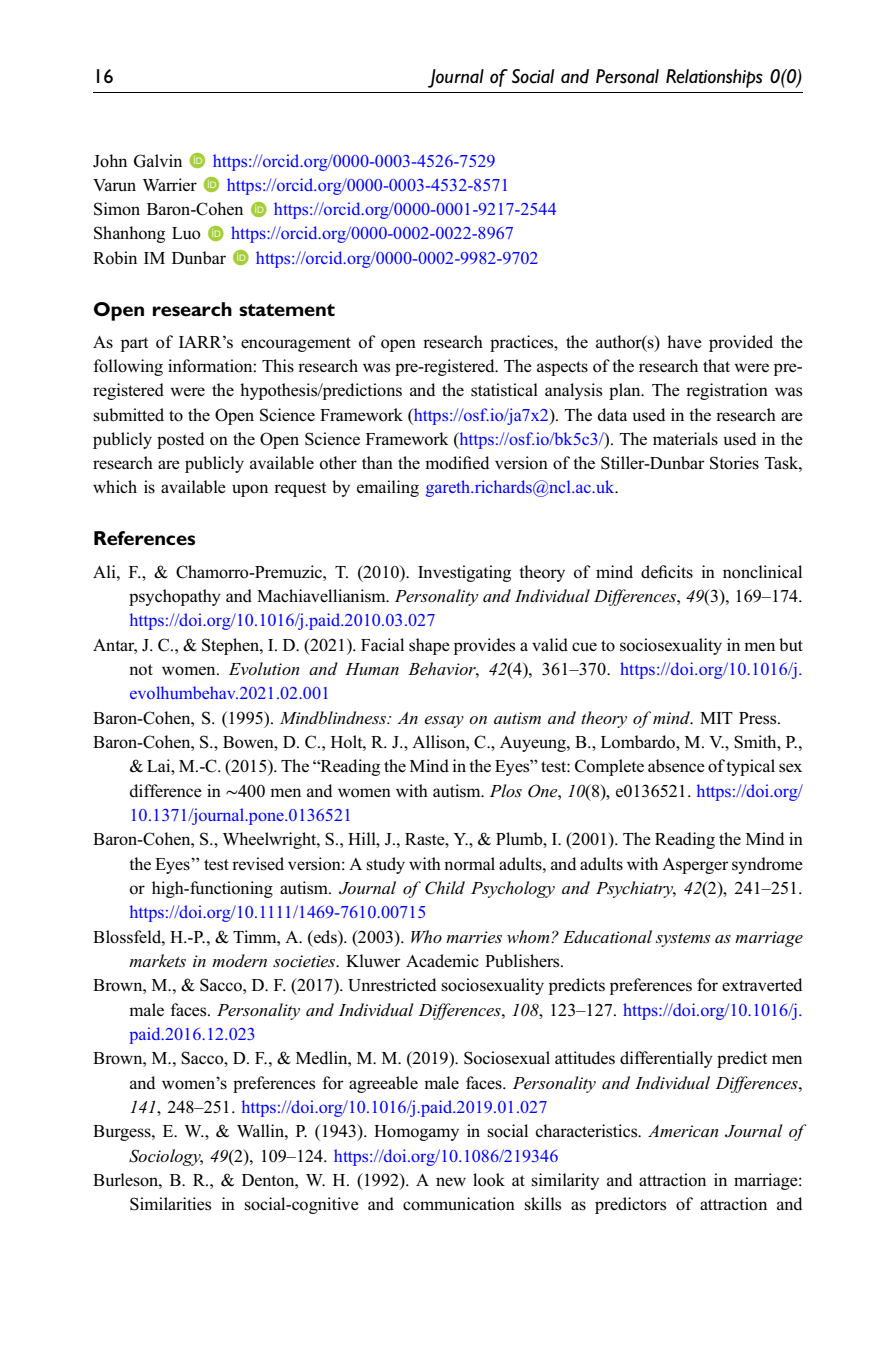 The image size is (896, 1345). Describe the element at coordinates (170, 1204) in the image. I see `Similarities` at that location.
